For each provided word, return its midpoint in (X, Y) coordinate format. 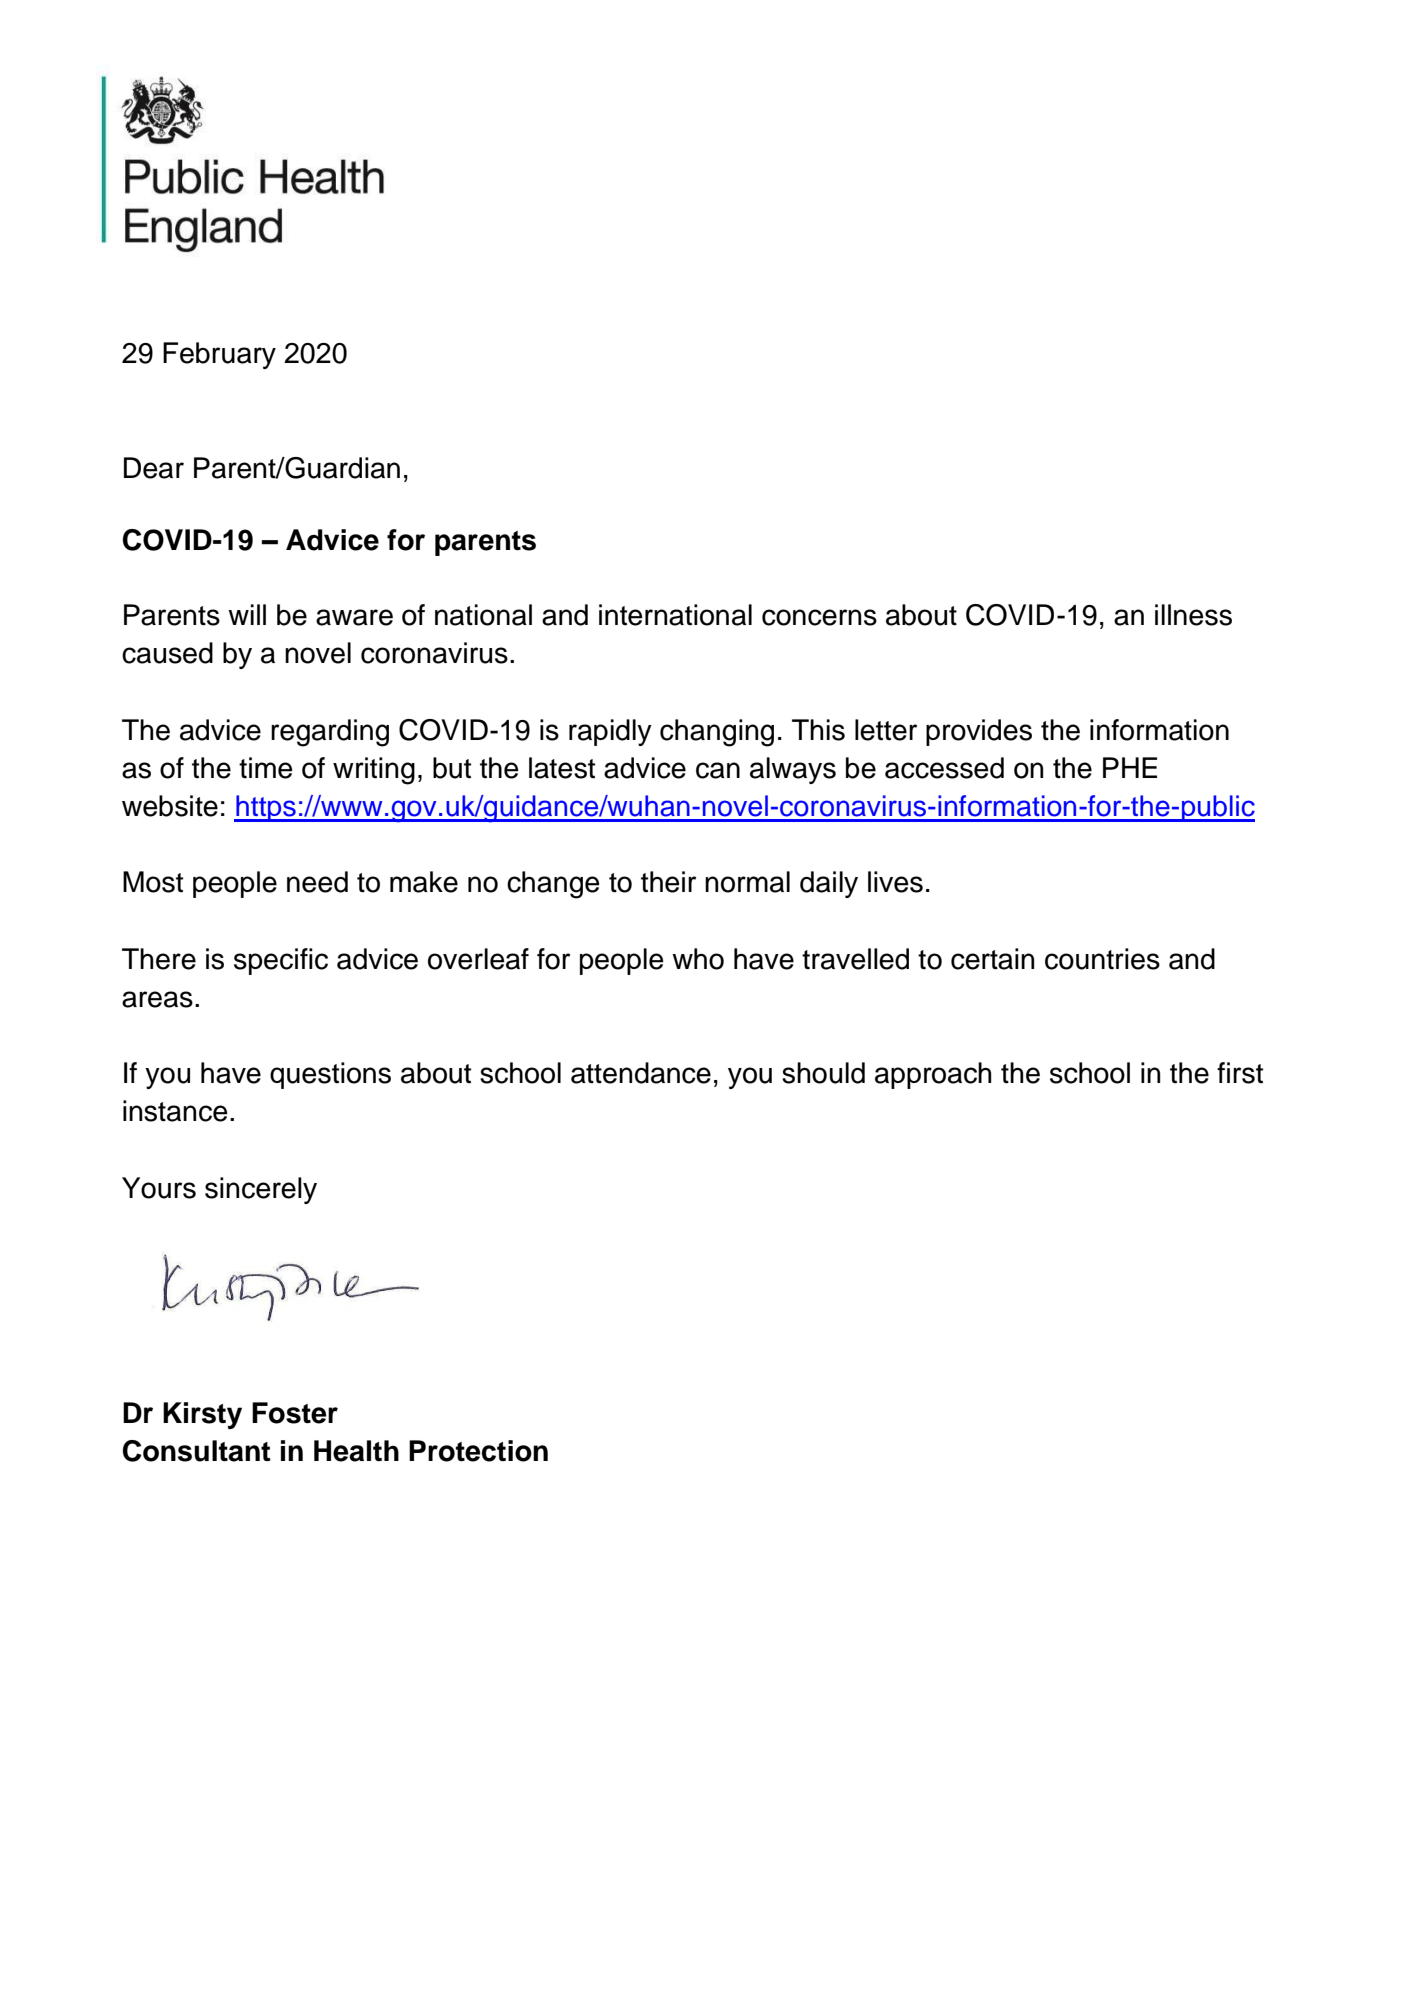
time (266, 768)
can (718, 770)
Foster (295, 1413)
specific (281, 961)
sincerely (261, 1190)
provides (979, 732)
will (247, 614)
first (1240, 1073)
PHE (1130, 767)
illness (1193, 615)
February (219, 355)
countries (1102, 959)
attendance (641, 1073)
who (698, 959)
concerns (819, 617)
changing (717, 733)
